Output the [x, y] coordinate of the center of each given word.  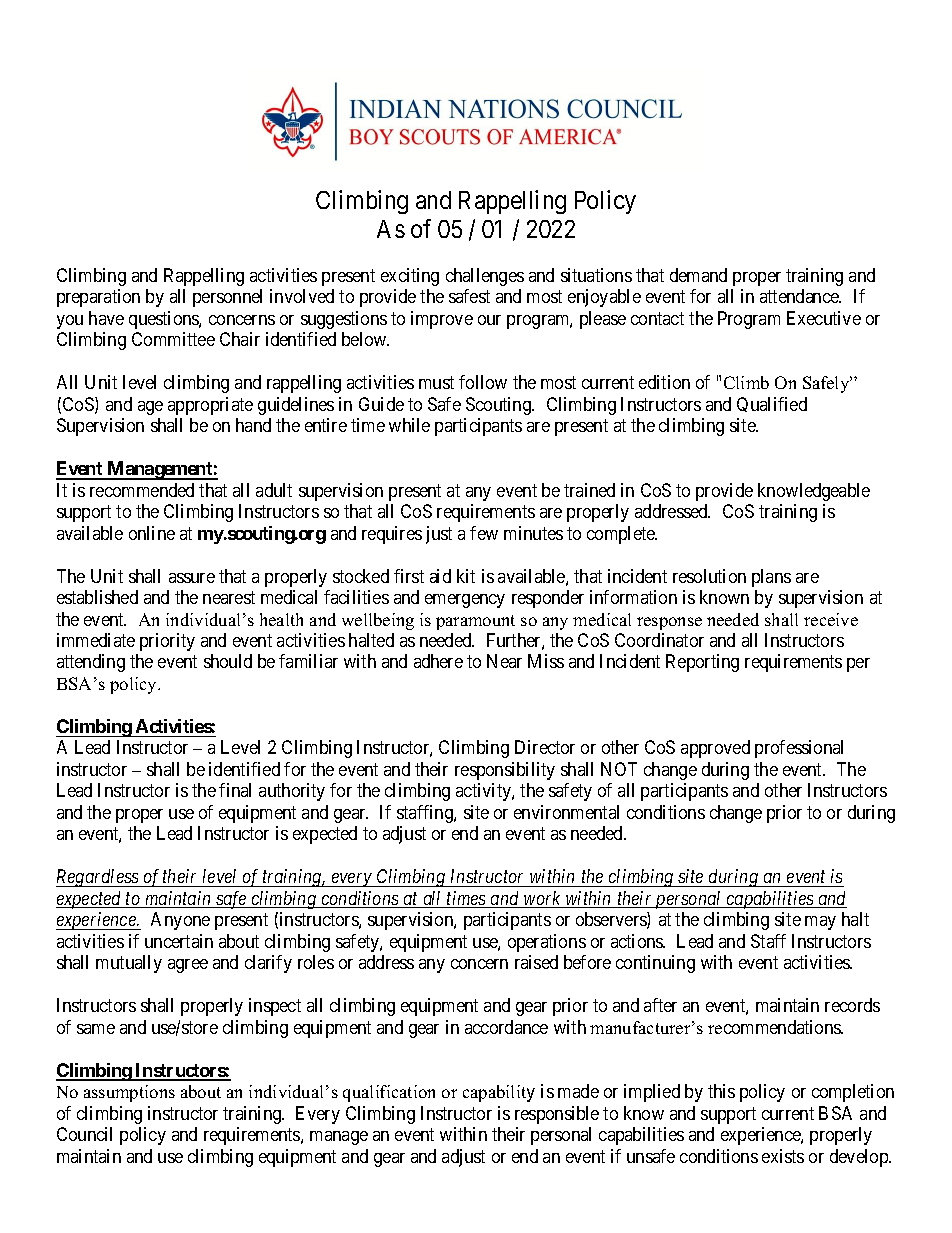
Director [545, 747]
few [484, 533]
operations [547, 943]
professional [799, 749]
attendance [800, 296]
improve [442, 320]
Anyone [180, 921]
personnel [227, 298]
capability [499, 1093]
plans [771, 578]
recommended [142, 490]
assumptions [129, 1093]
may [820, 923]
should [228, 661]
